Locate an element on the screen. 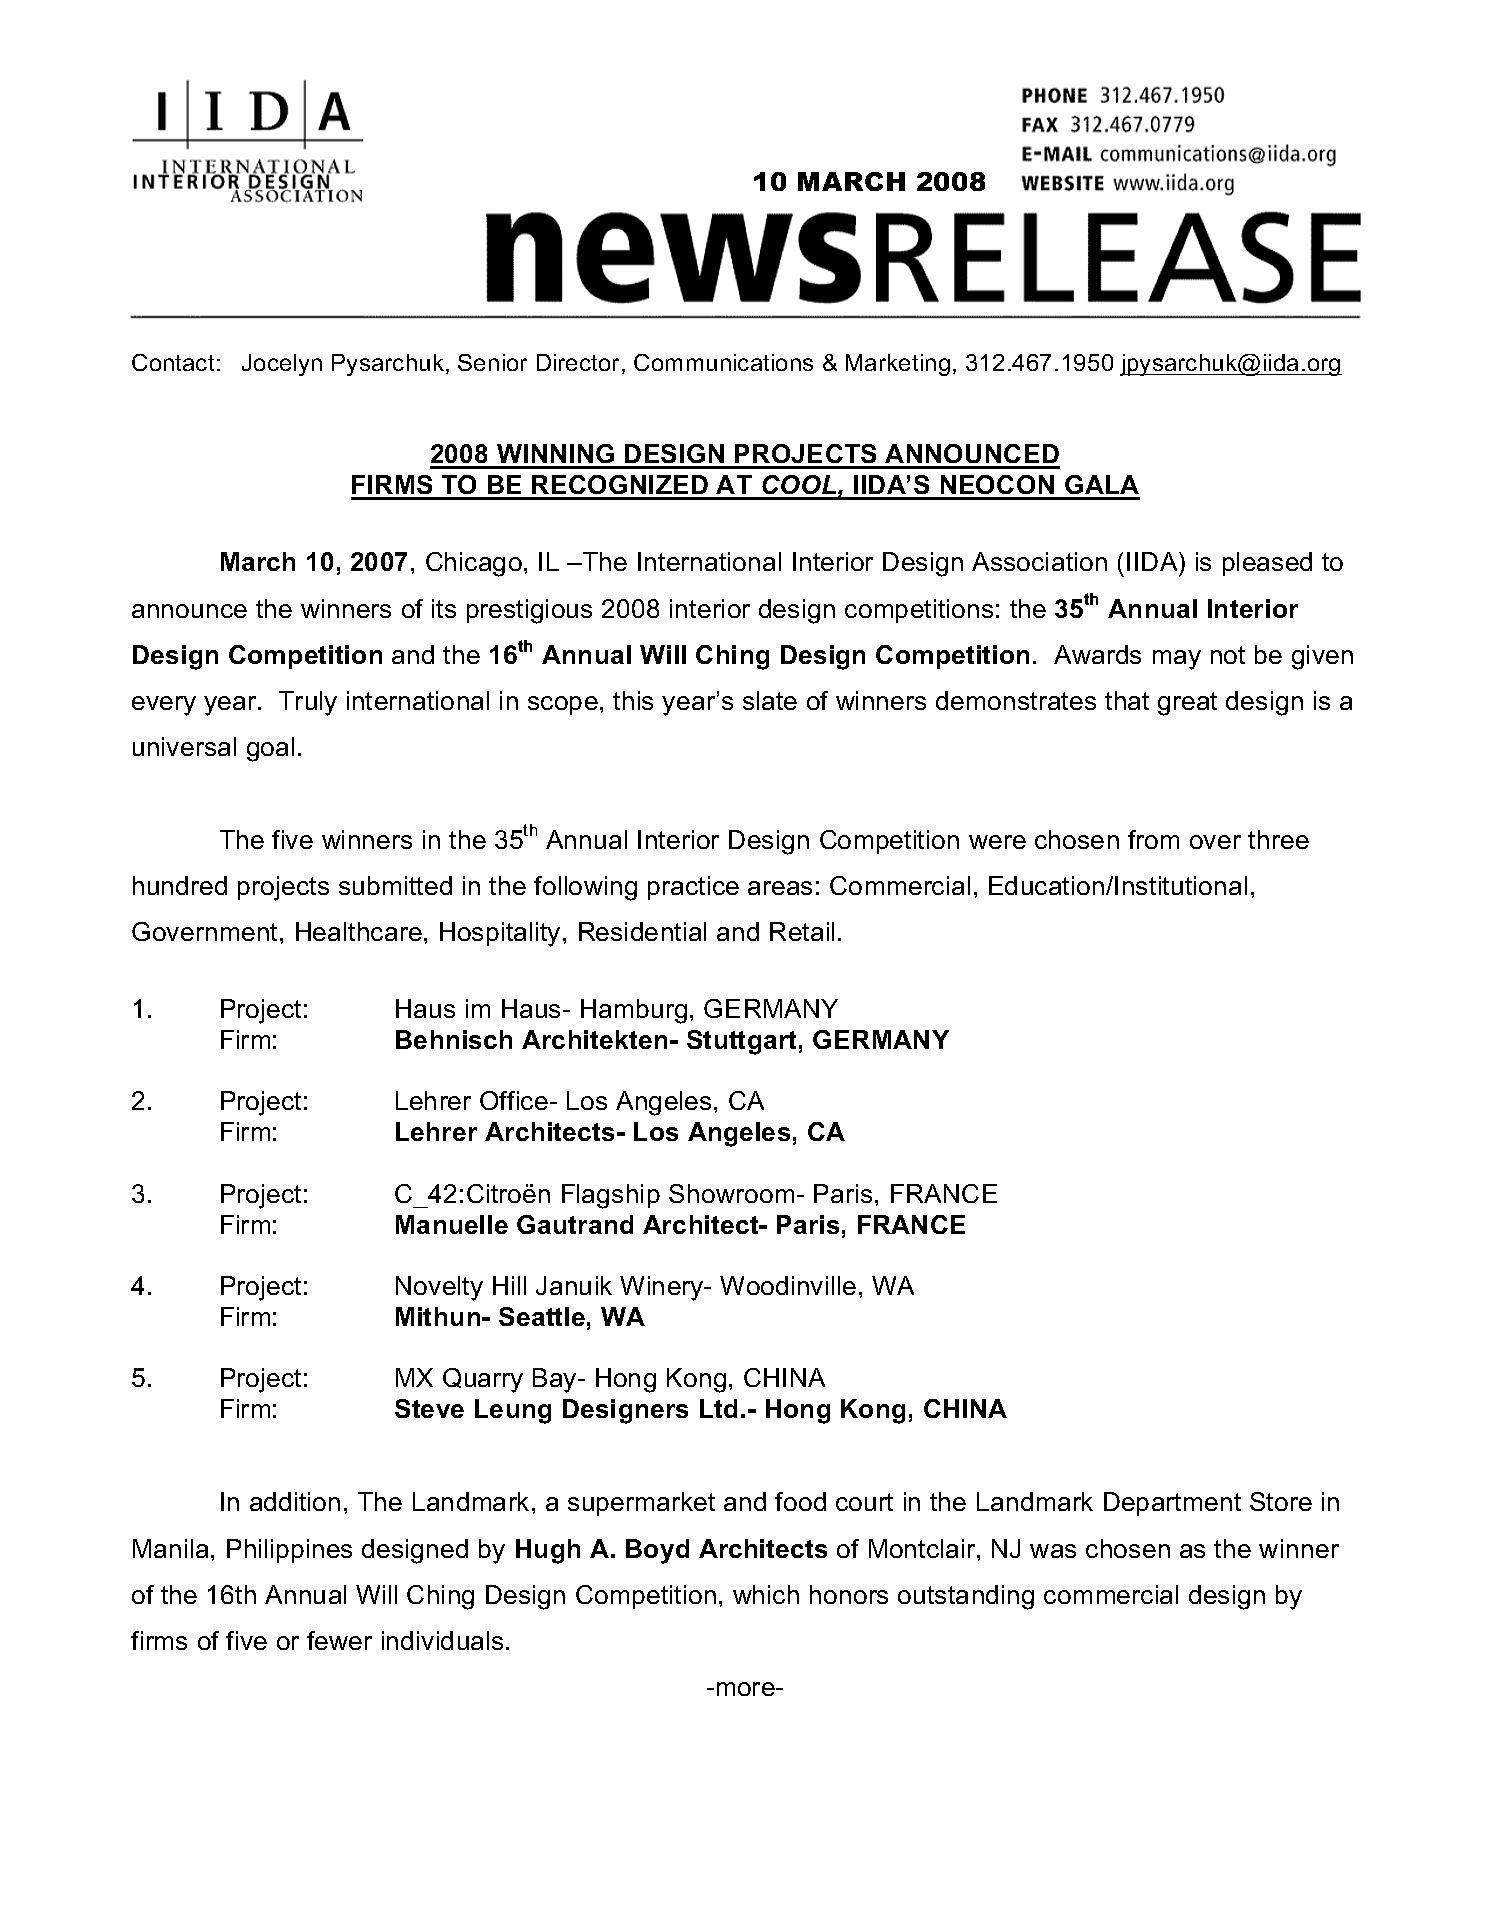 The height and width of the screenshot is (1930, 1491). fewer is located at coordinates (339, 1640).
